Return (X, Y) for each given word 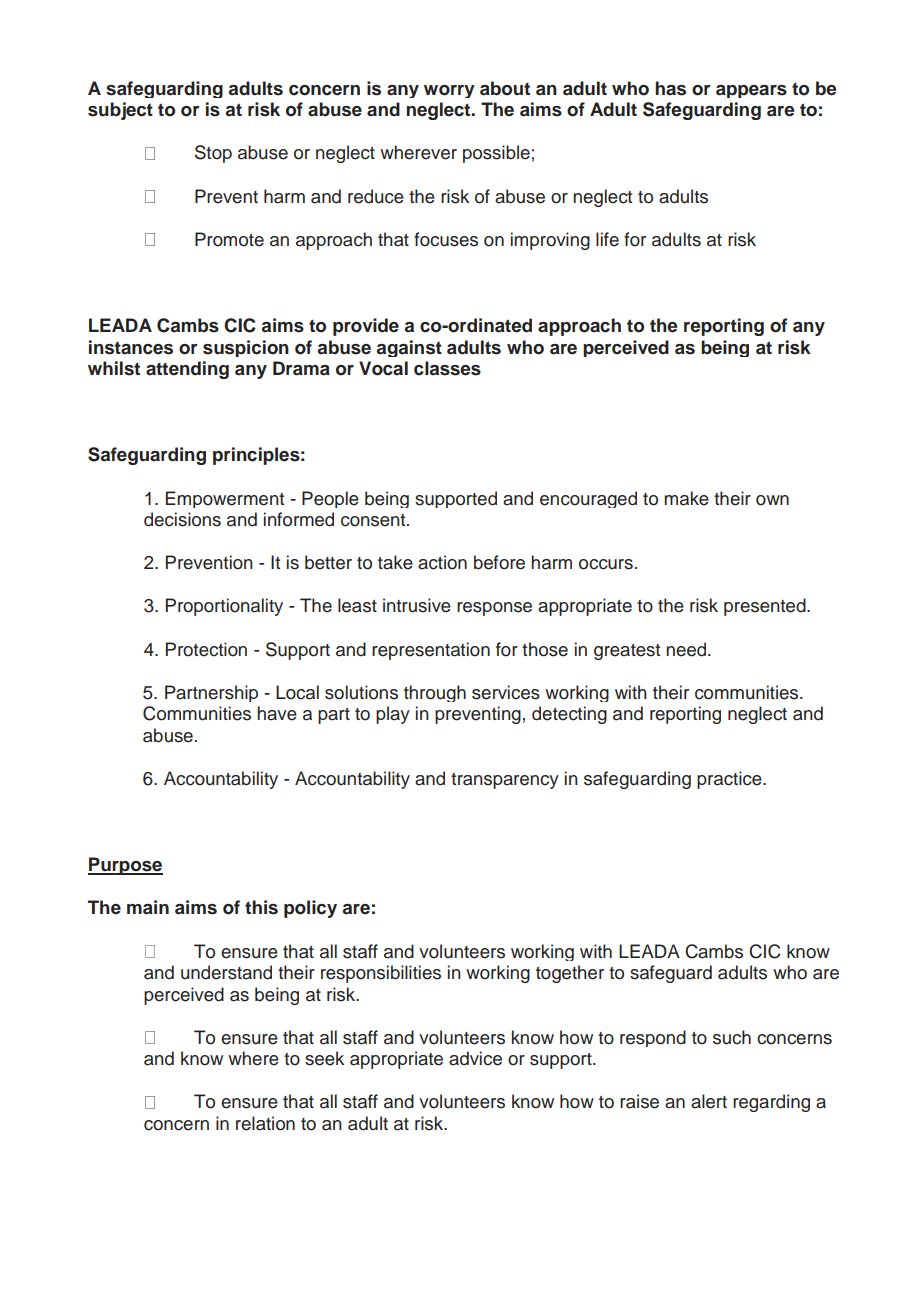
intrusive (417, 605)
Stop (213, 154)
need (686, 649)
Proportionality (224, 607)
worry (449, 91)
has (670, 88)
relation (265, 1123)
